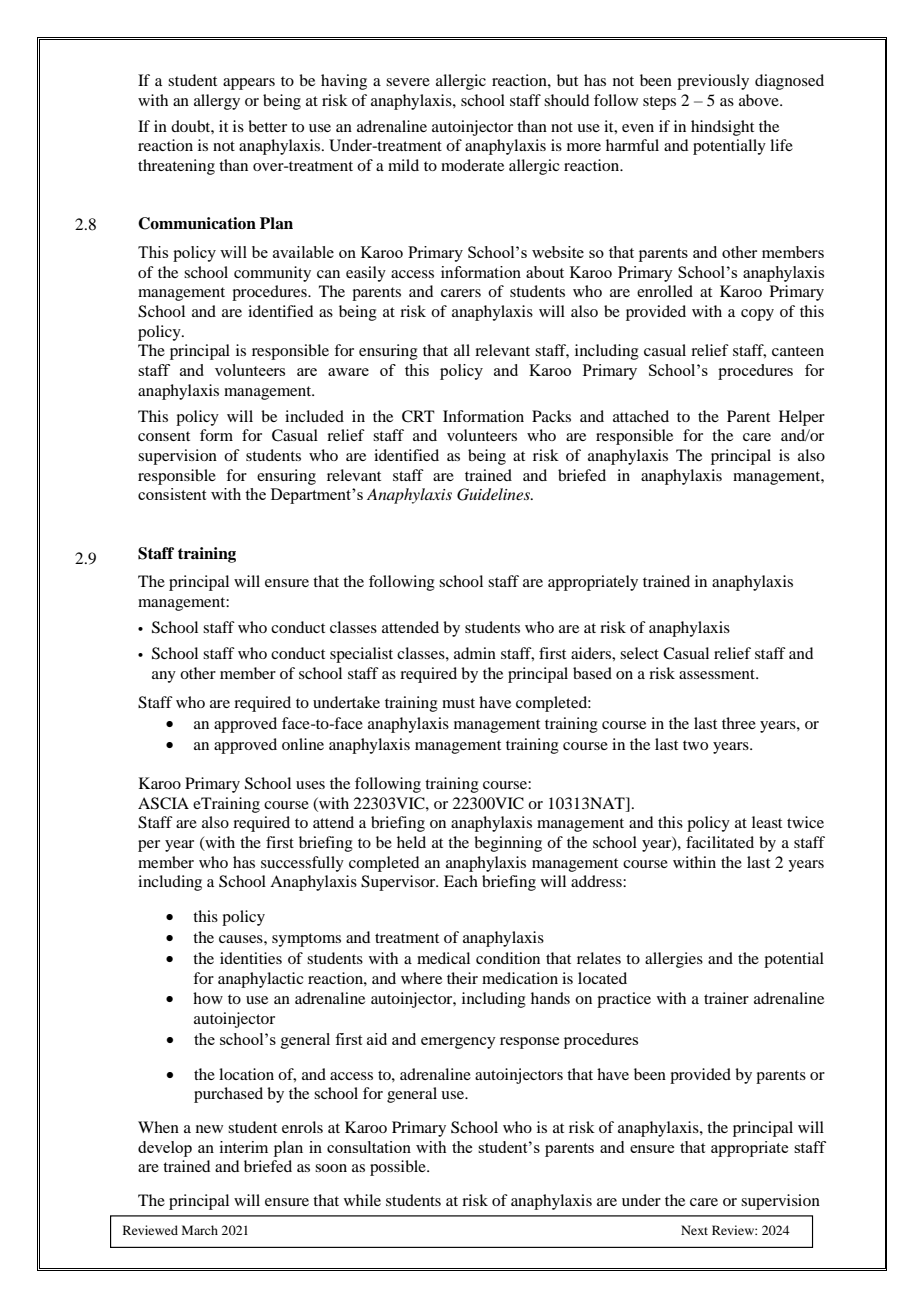 This screenshot has height=1308, width=924. I want to click on successfully, so click(302, 864).
